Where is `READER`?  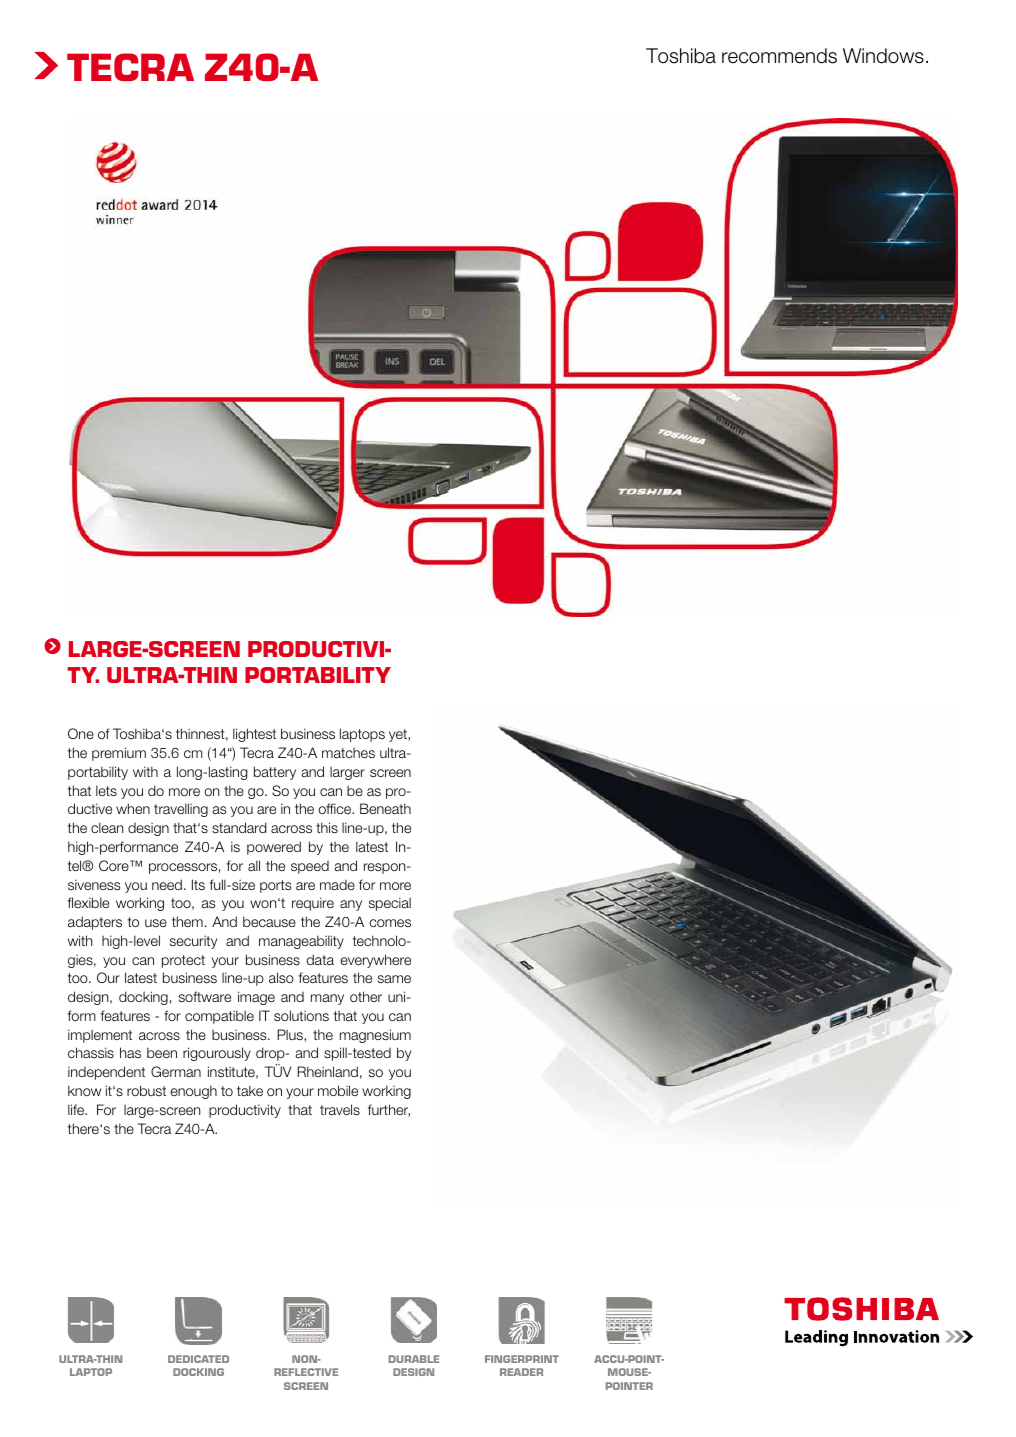 READER is located at coordinates (521, 1372).
